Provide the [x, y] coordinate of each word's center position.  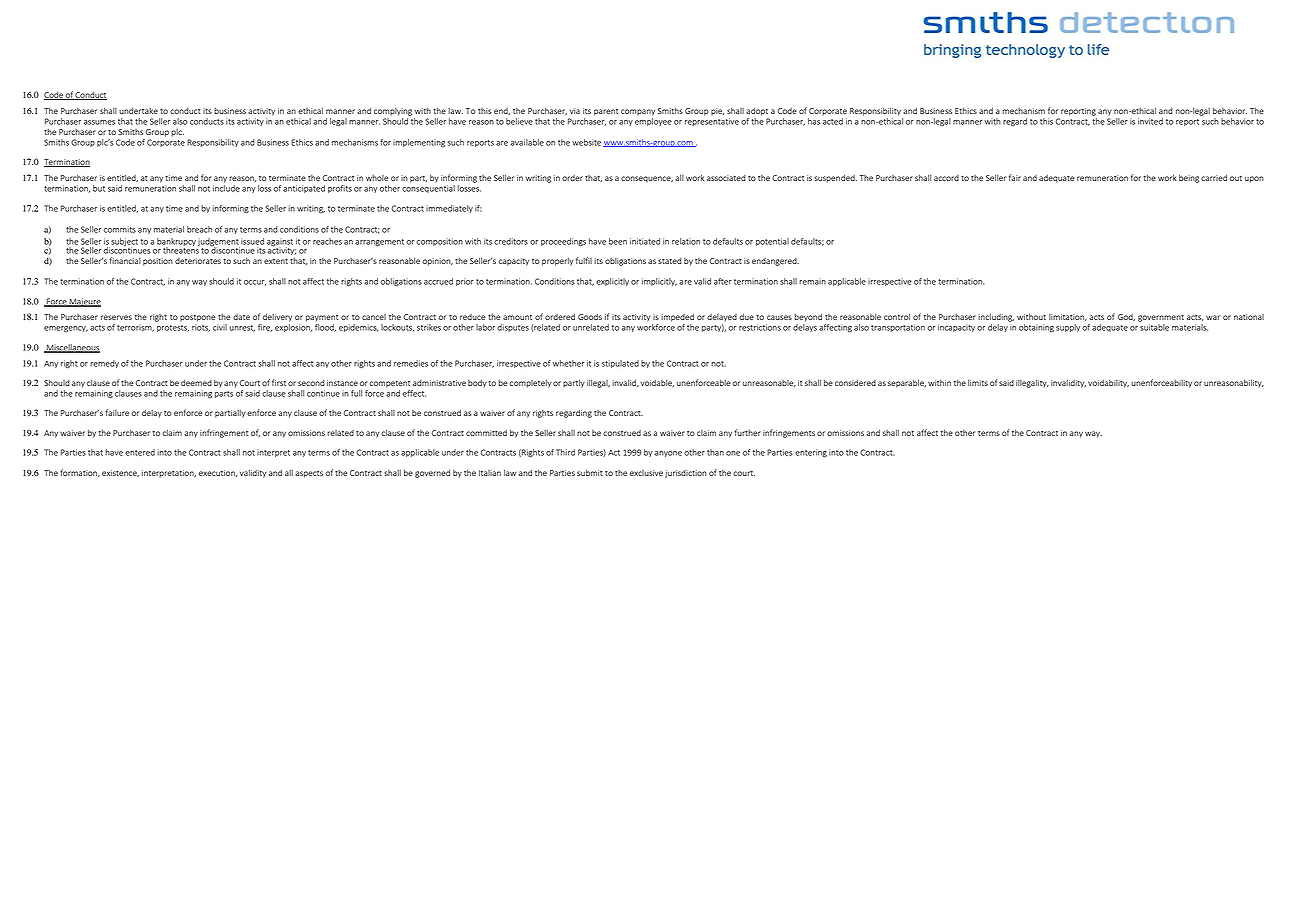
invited [1150, 121]
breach [199, 229]
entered [140, 452]
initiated [645, 241]
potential [772, 242]
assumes [99, 122]
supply [1068, 328]
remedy [104, 364]
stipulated [620, 364]
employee [653, 122]
